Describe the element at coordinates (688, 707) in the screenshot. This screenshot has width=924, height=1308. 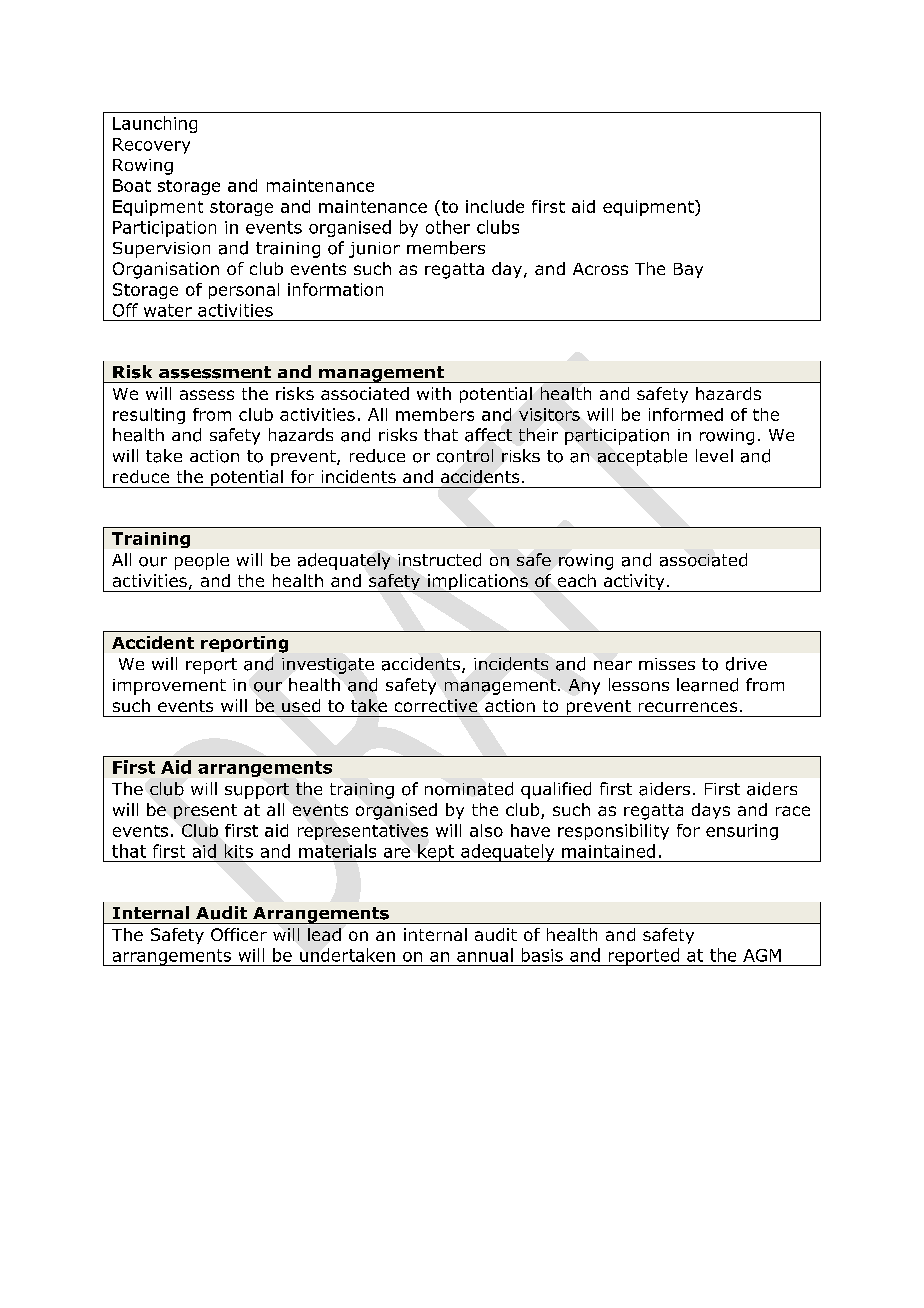
I see `recurrences` at that location.
